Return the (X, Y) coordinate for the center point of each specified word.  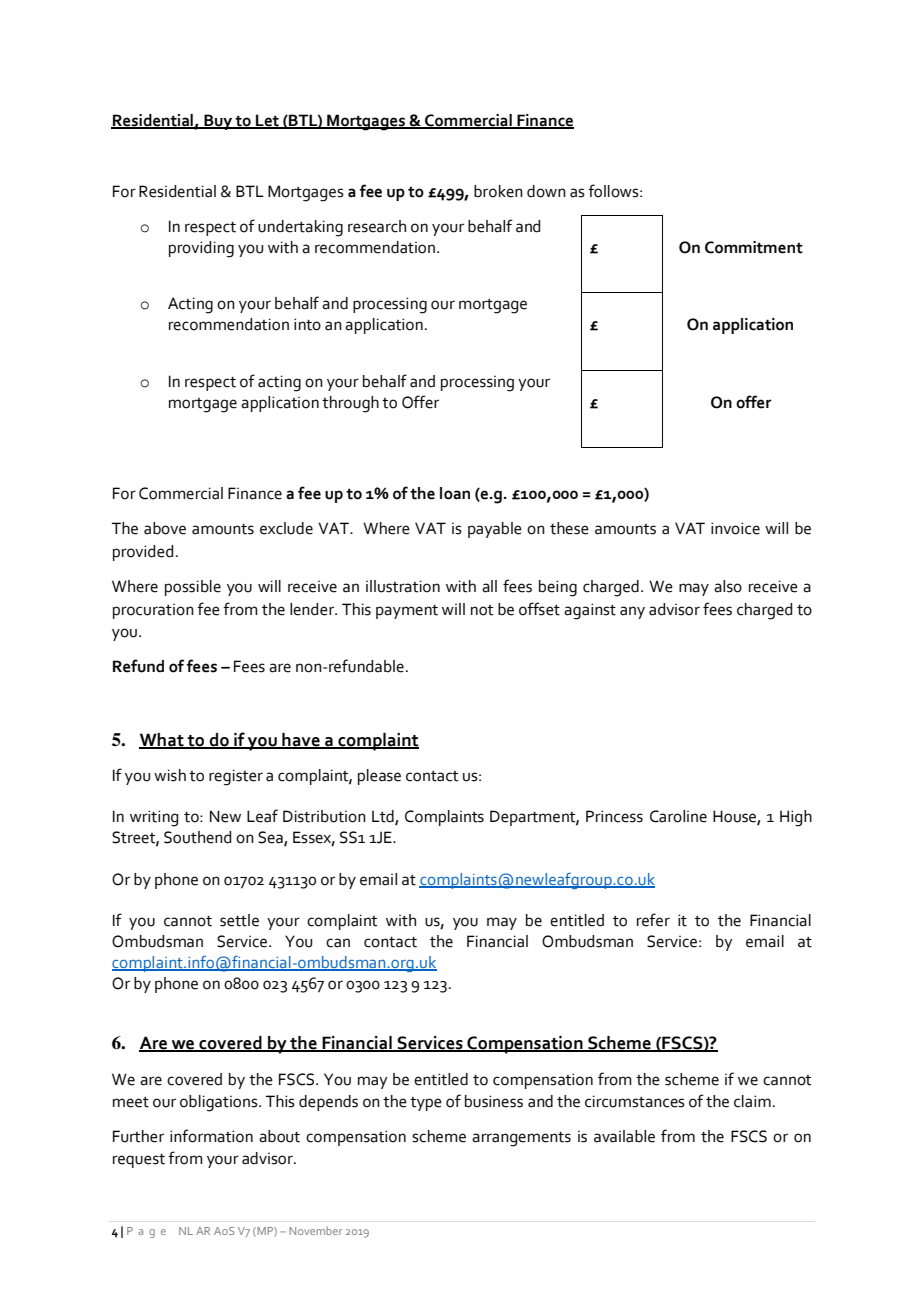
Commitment (754, 247)
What (162, 740)
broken (498, 191)
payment (407, 612)
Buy (218, 122)
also (728, 586)
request (139, 1161)
